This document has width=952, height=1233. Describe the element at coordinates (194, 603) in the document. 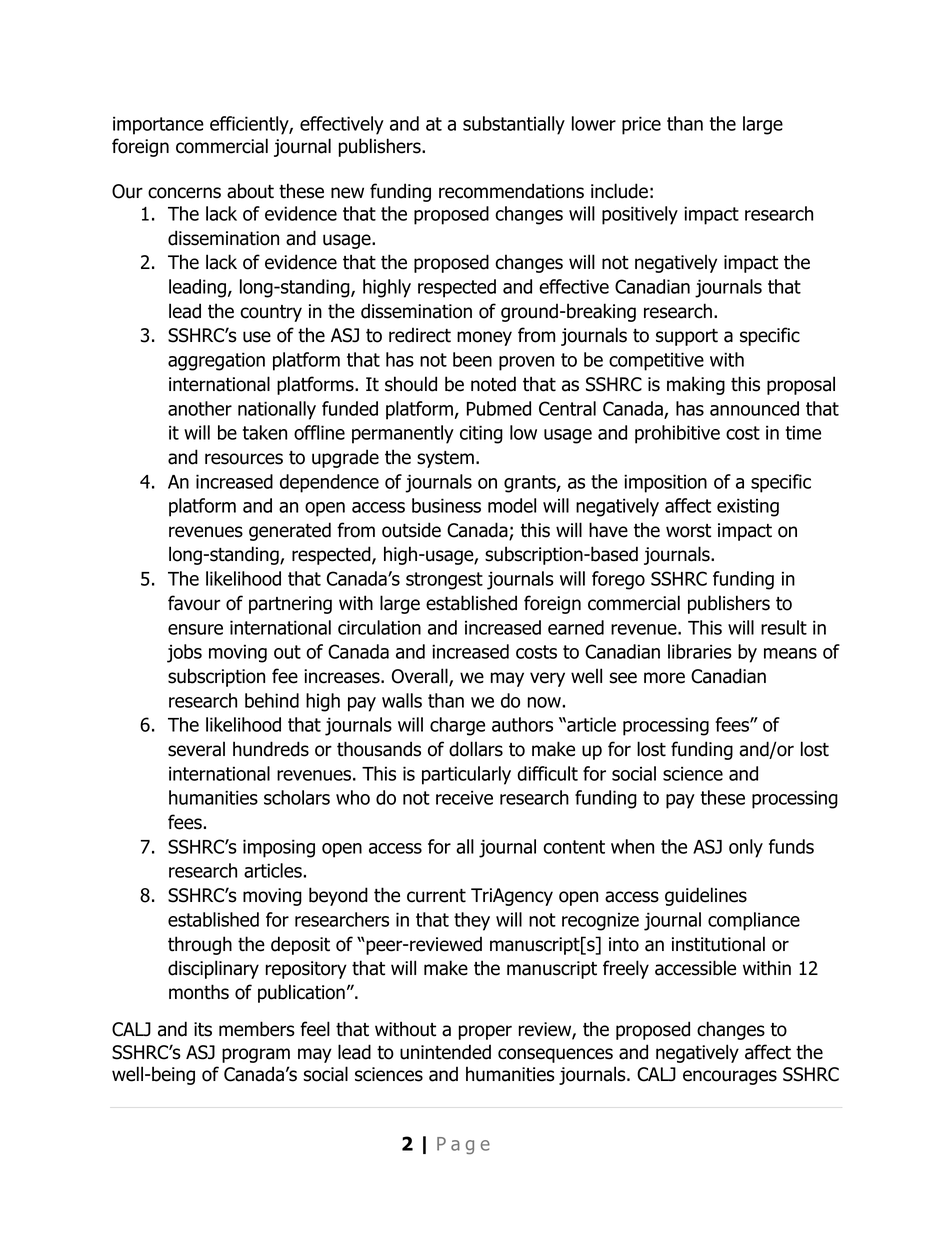

I see `favour` at that location.
